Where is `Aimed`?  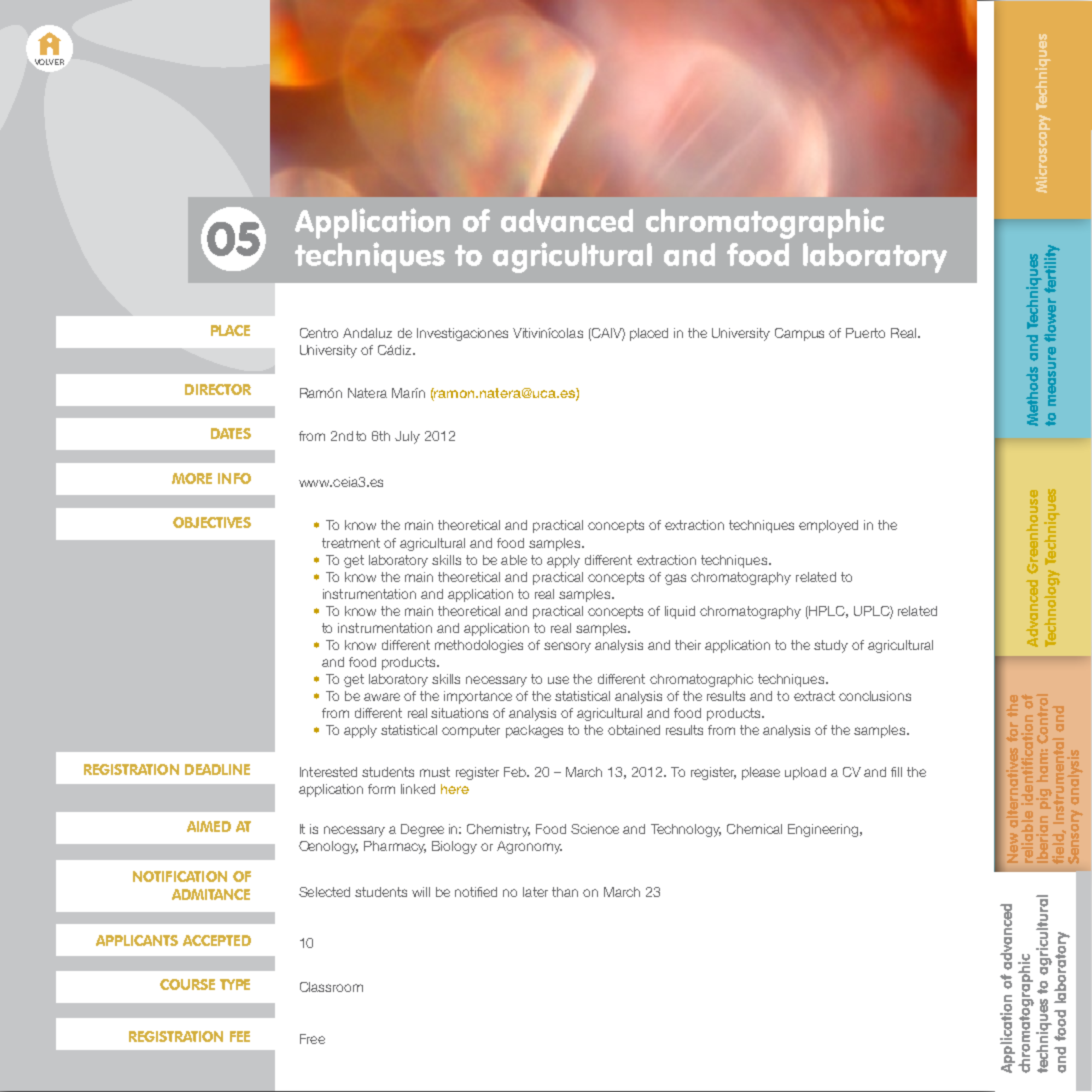
Aimed is located at coordinates (209, 826).
